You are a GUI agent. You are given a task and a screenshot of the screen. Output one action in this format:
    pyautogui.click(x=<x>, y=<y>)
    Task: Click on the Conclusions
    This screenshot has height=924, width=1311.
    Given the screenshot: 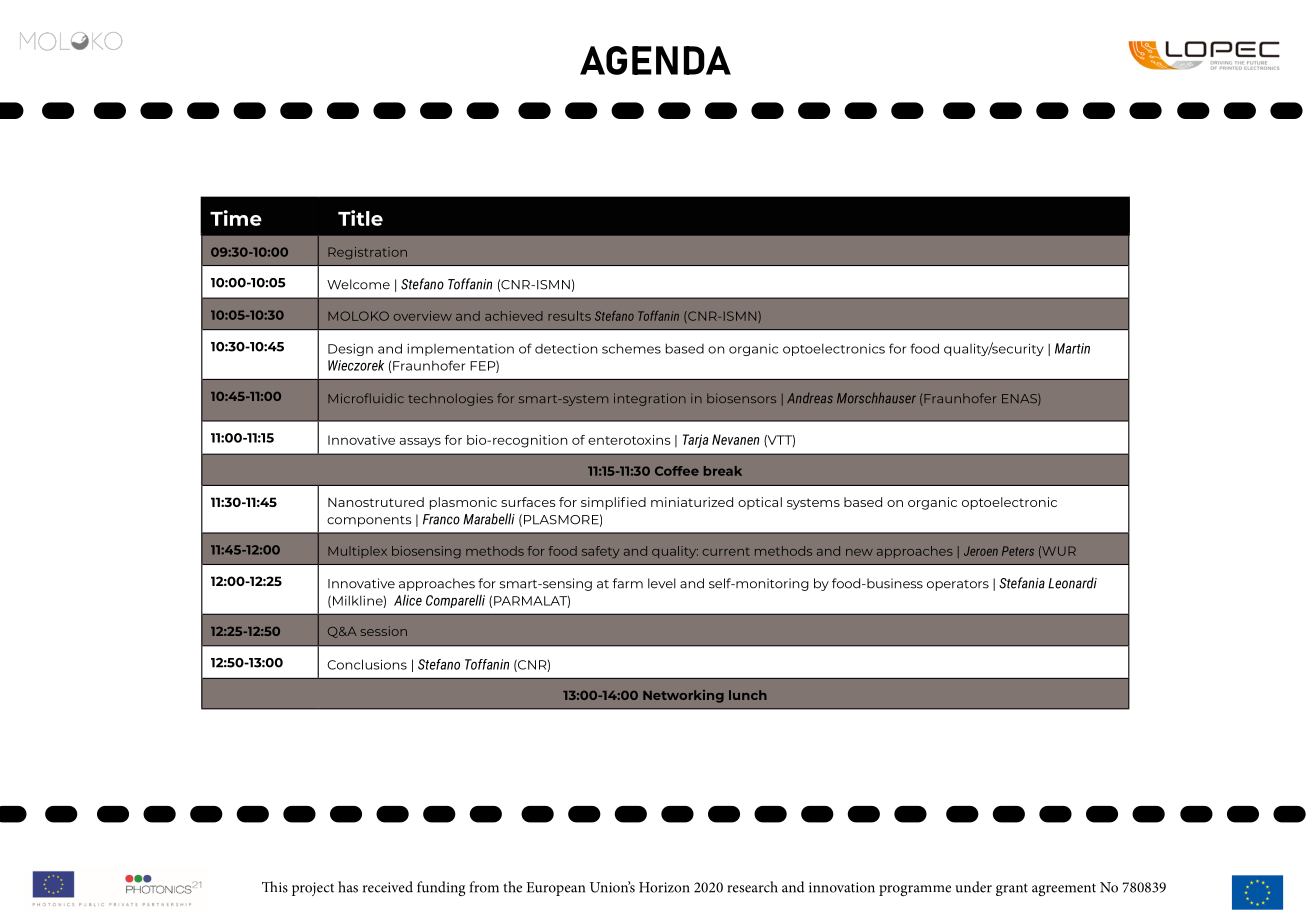 What is the action you would take?
    pyautogui.click(x=367, y=664)
